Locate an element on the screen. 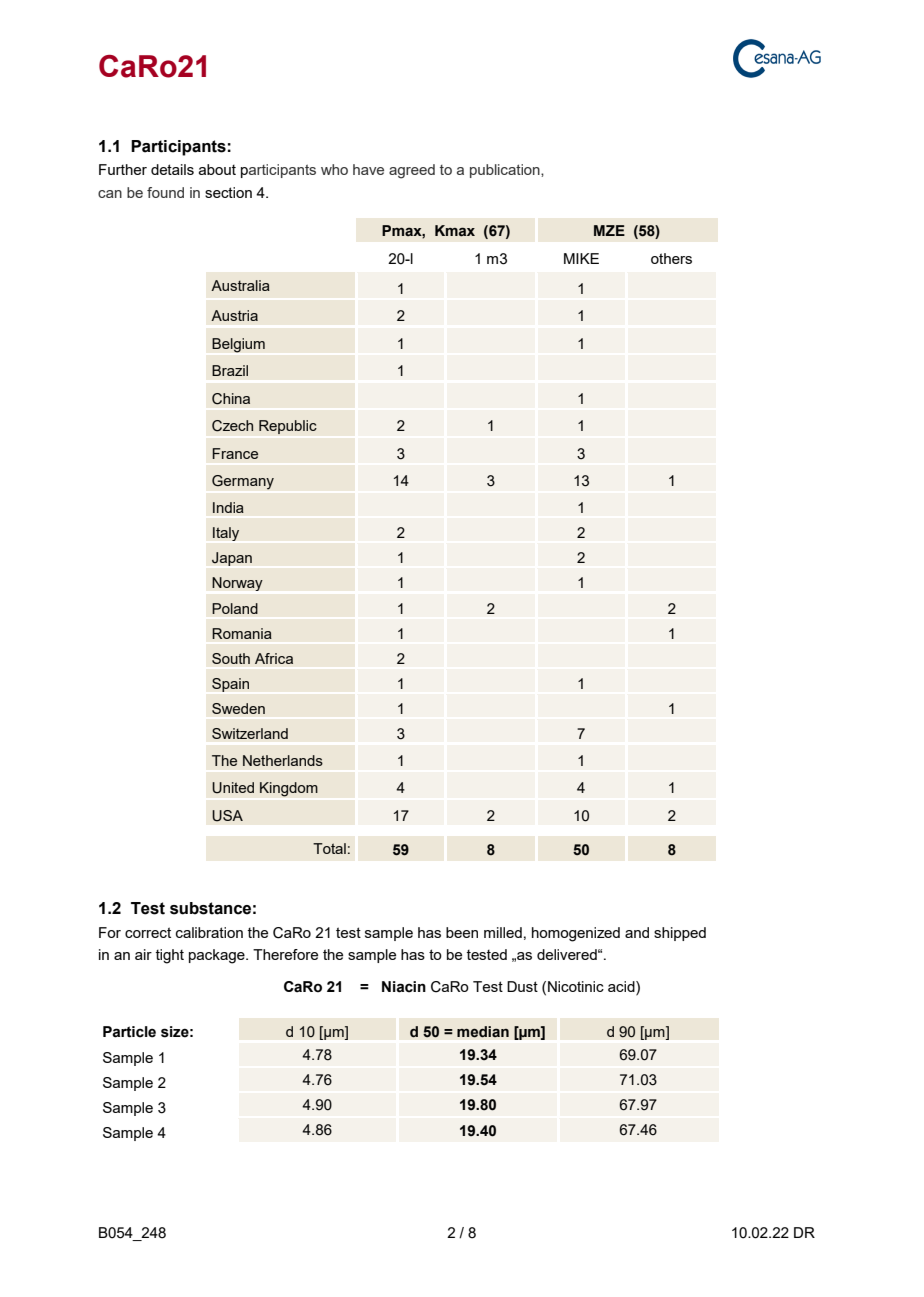 This screenshot has width=924, height=1297. homogenized is located at coordinates (576, 934).
